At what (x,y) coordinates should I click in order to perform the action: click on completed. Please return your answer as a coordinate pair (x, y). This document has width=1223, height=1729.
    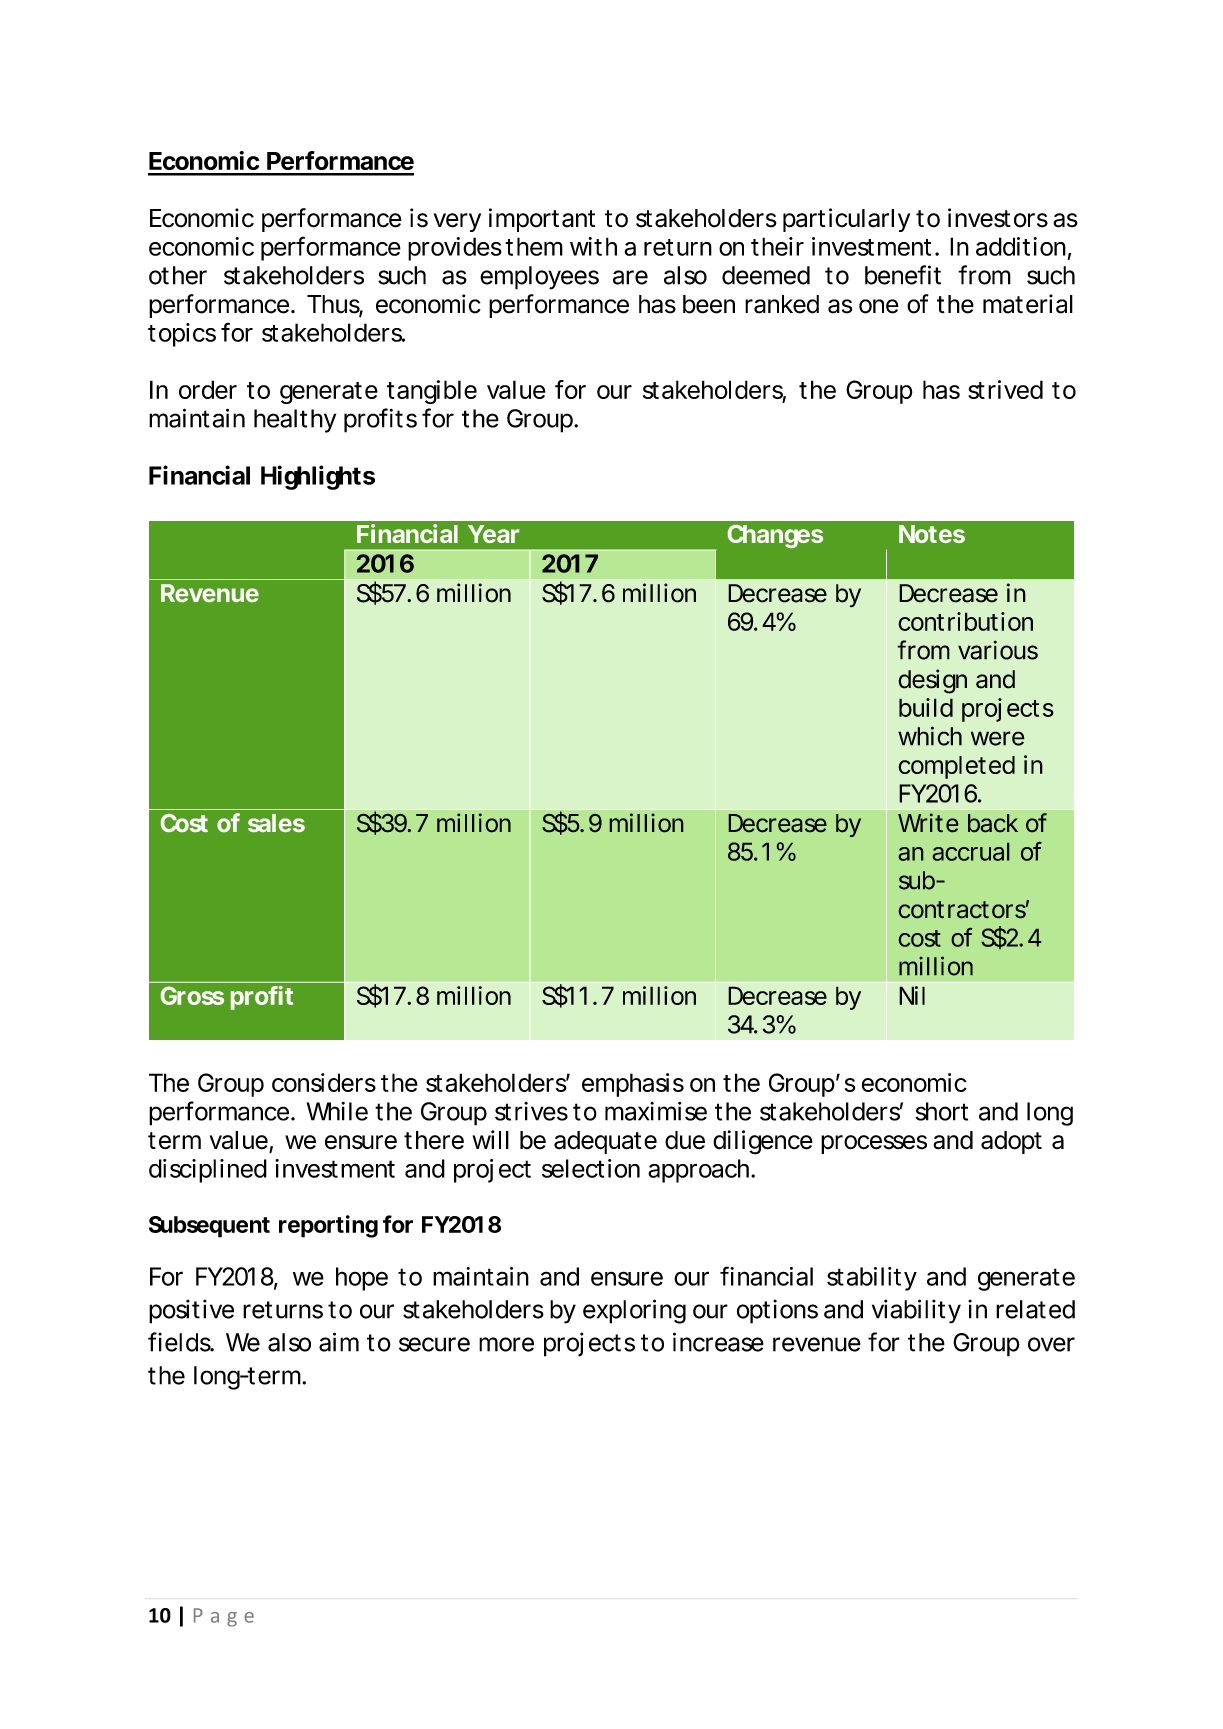
    Looking at the image, I should click on (956, 767).
